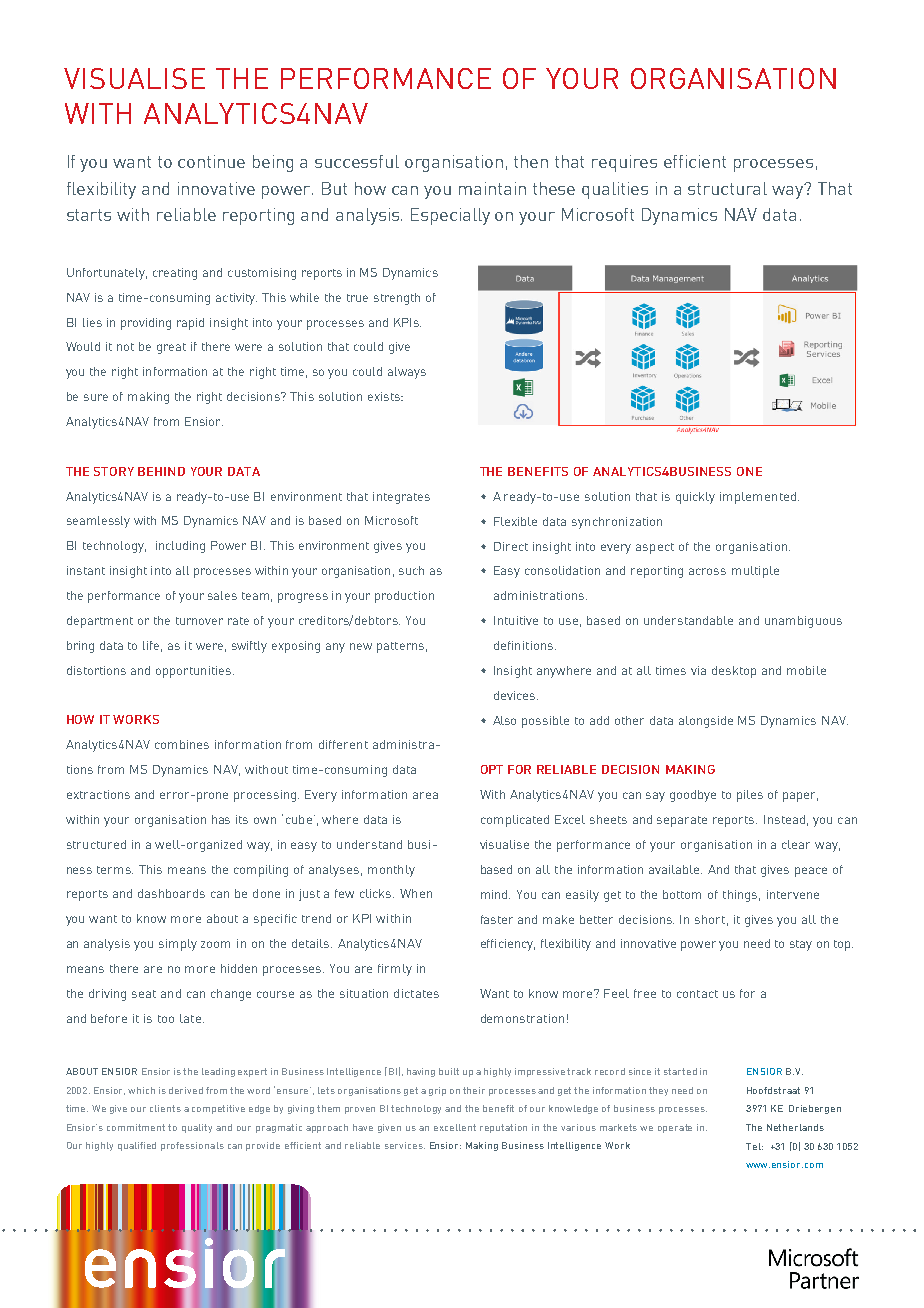  What do you see at coordinates (450, 216) in the document?
I see `Especially` at bounding box center [450, 216].
